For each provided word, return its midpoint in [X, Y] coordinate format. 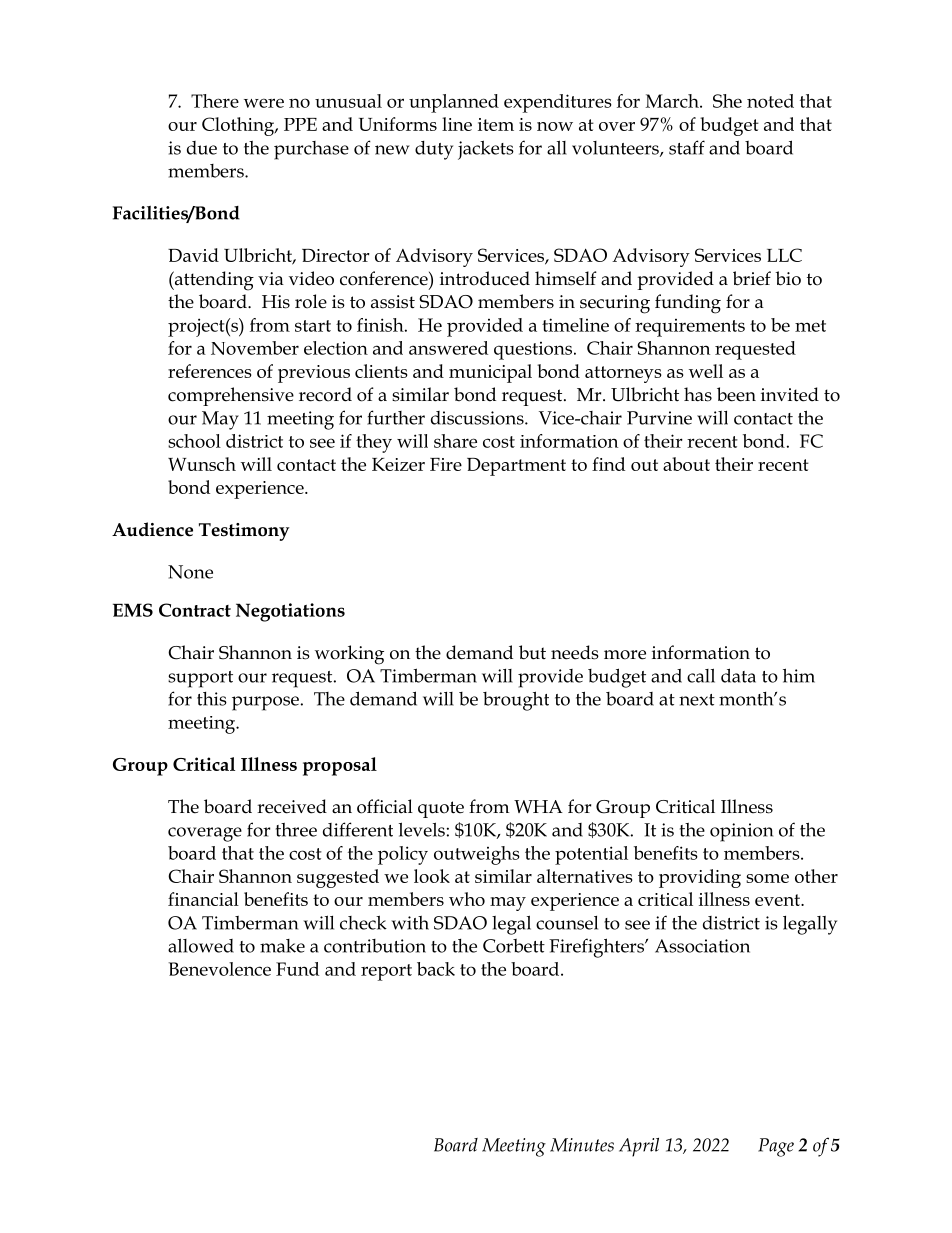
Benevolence [219, 969]
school [194, 441]
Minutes [582, 1145]
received [292, 806]
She [727, 101]
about [686, 464]
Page [776, 1147]
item [496, 124]
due [202, 148]
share [455, 441]
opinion [741, 832]
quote [441, 809]
